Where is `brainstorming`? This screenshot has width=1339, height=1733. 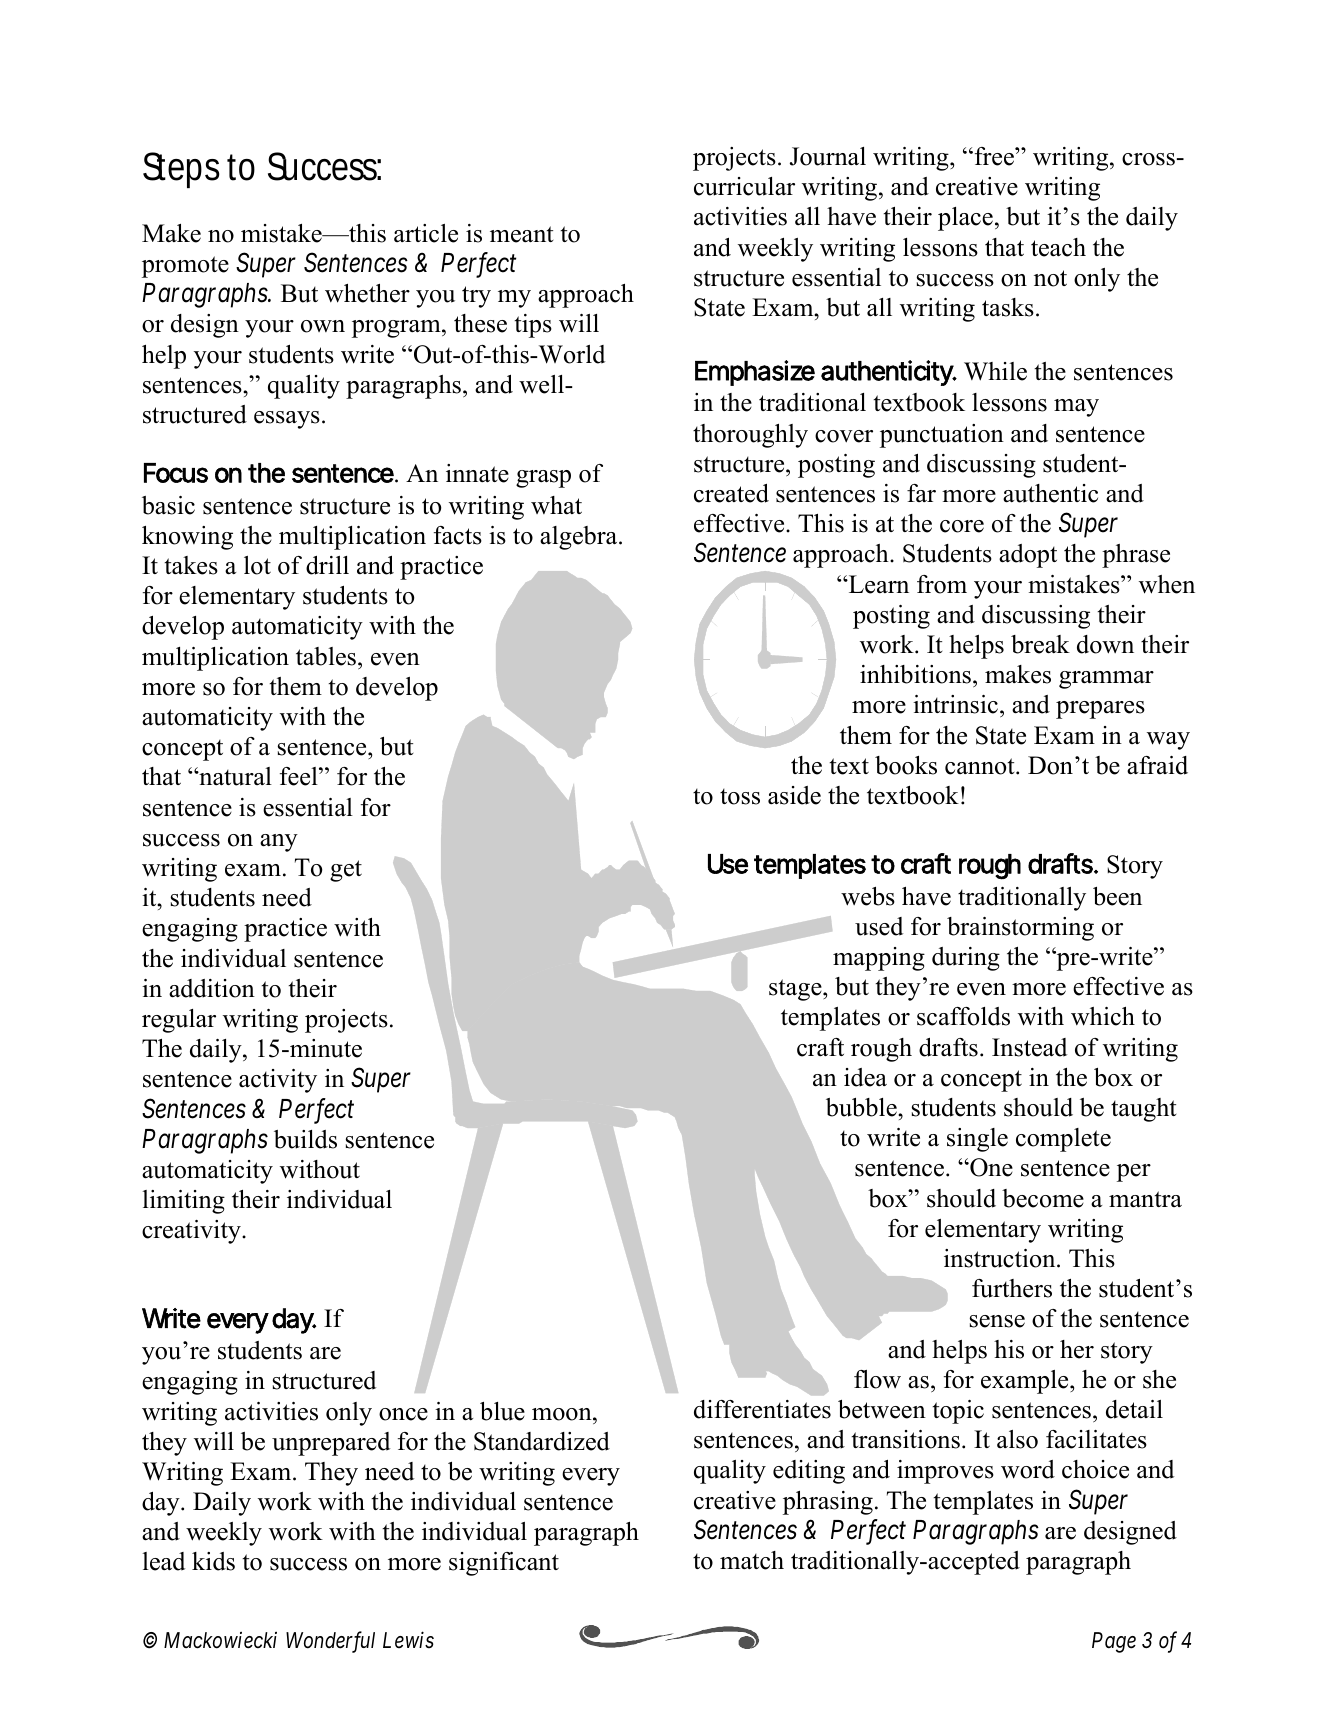
brainstorming is located at coordinates (1020, 929).
